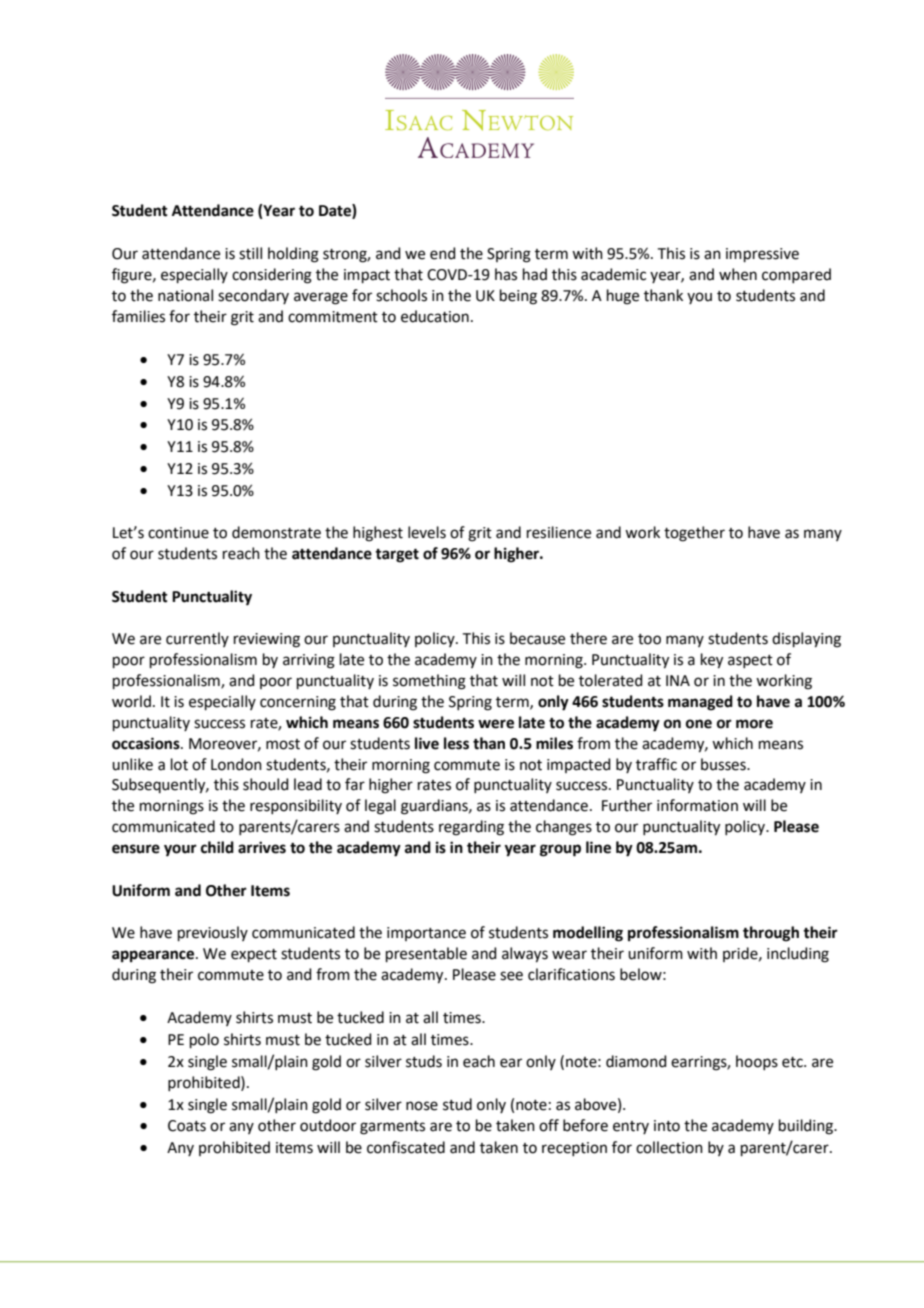 The width and height of the image is (924, 1308). Describe the element at coordinates (738, 274) in the image. I see `when` at that location.
